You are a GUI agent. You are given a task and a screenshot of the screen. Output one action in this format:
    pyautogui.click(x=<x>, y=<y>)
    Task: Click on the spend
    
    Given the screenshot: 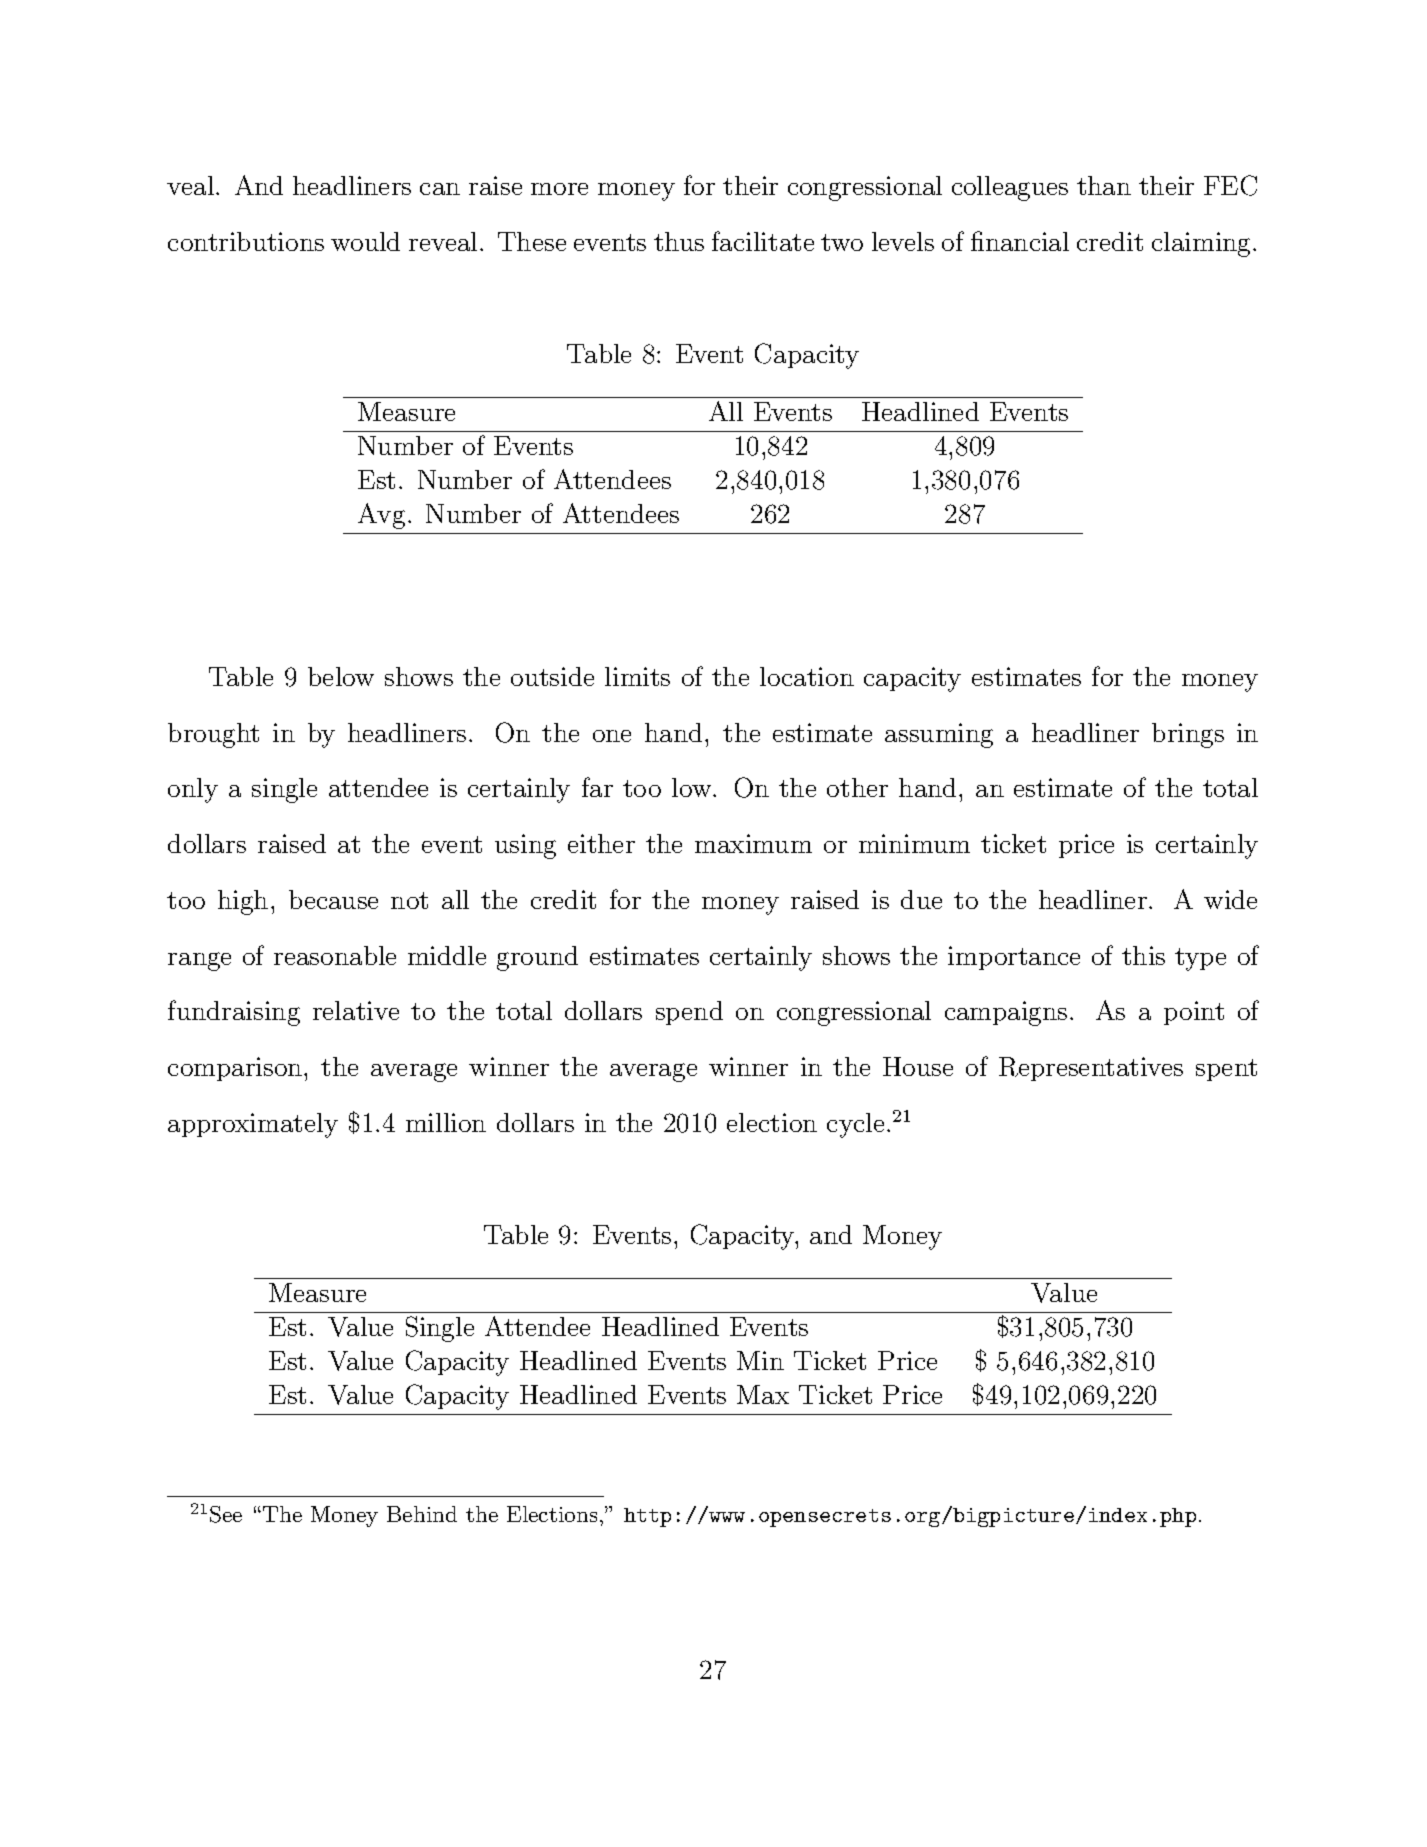 What is the action you would take?
    pyautogui.click(x=689, y=1013)
